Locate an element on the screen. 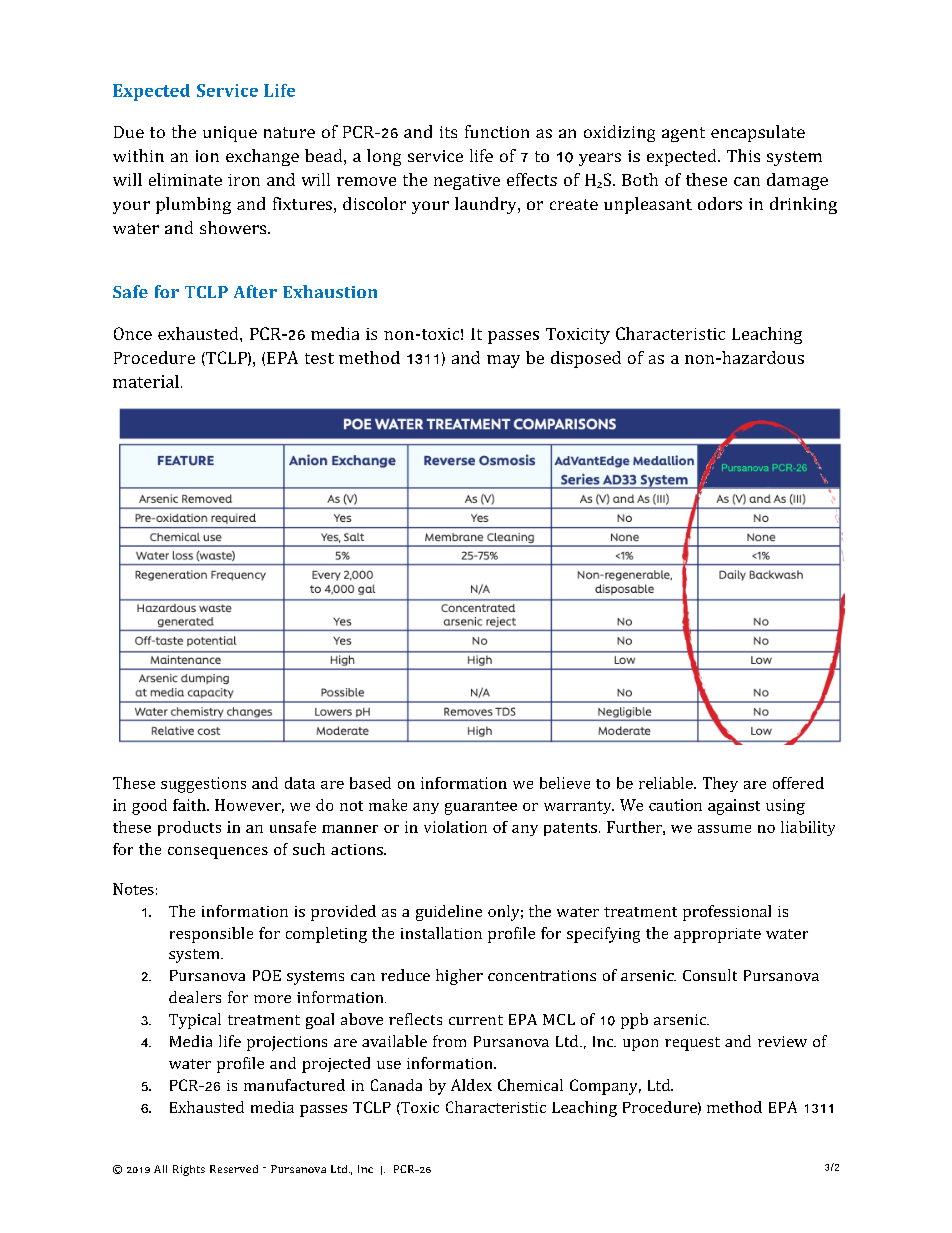 The height and width of the screenshot is (1233, 952). eliminate is located at coordinates (185, 179).
